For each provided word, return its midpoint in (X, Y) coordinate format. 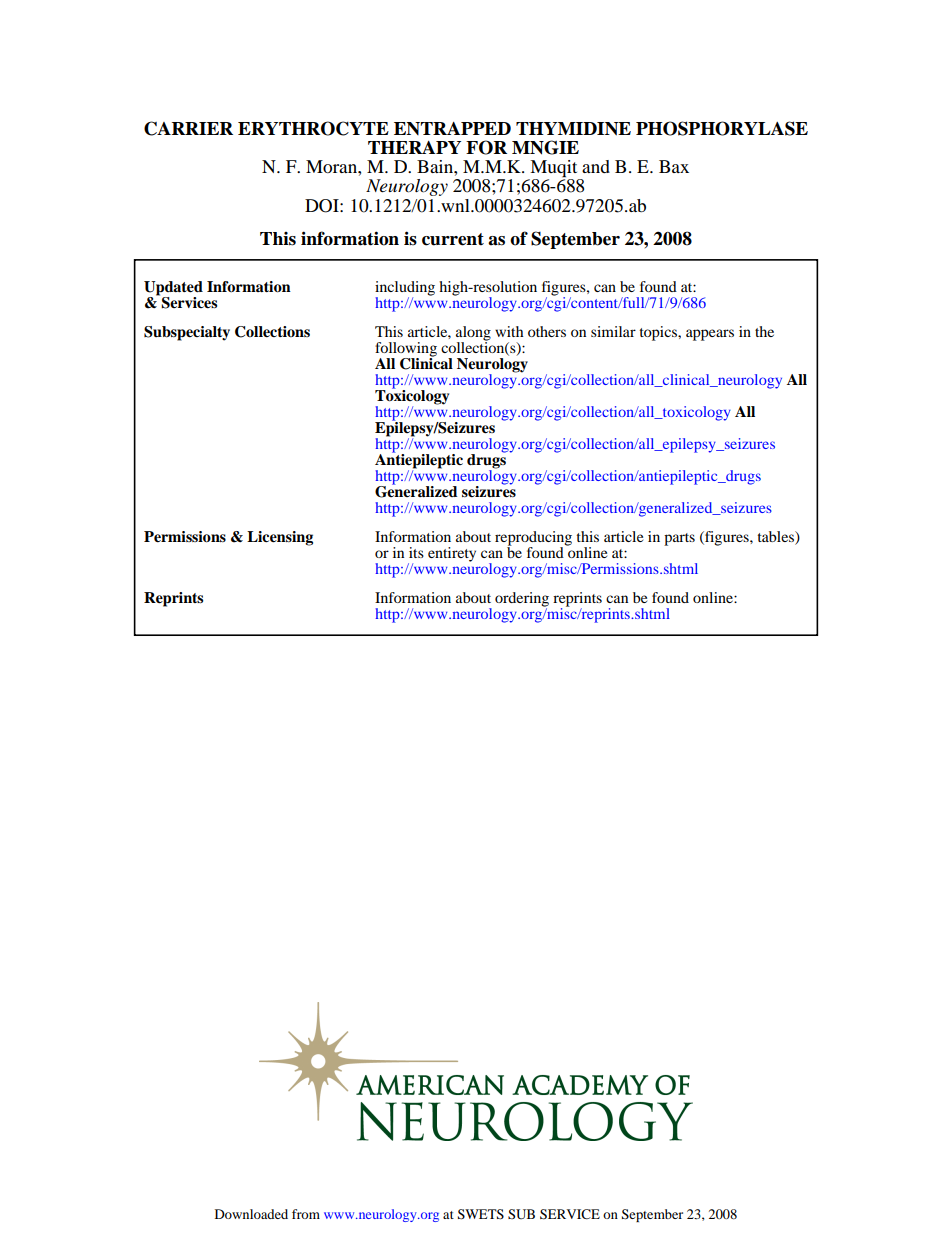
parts (679, 539)
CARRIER (188, 128)
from (306, 1214)
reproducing (533, 539)
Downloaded (251, 1214)
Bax (674, 166)
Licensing (280, 538)
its (416, 552)
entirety (452, 554)
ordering (522, 600)
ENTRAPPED (452, 128)
